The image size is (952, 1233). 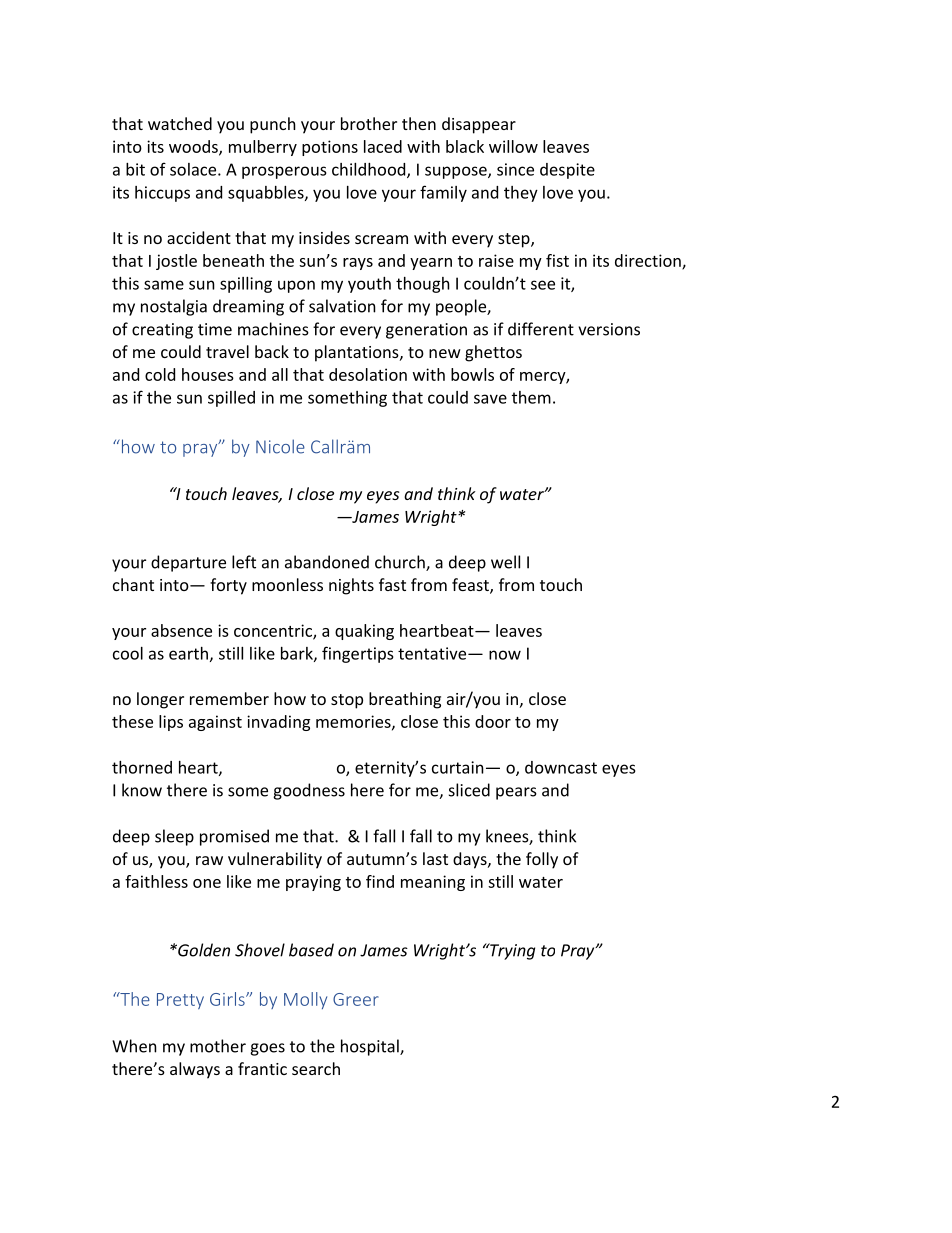 I want to click on folly, so click(x=542, y=860).
